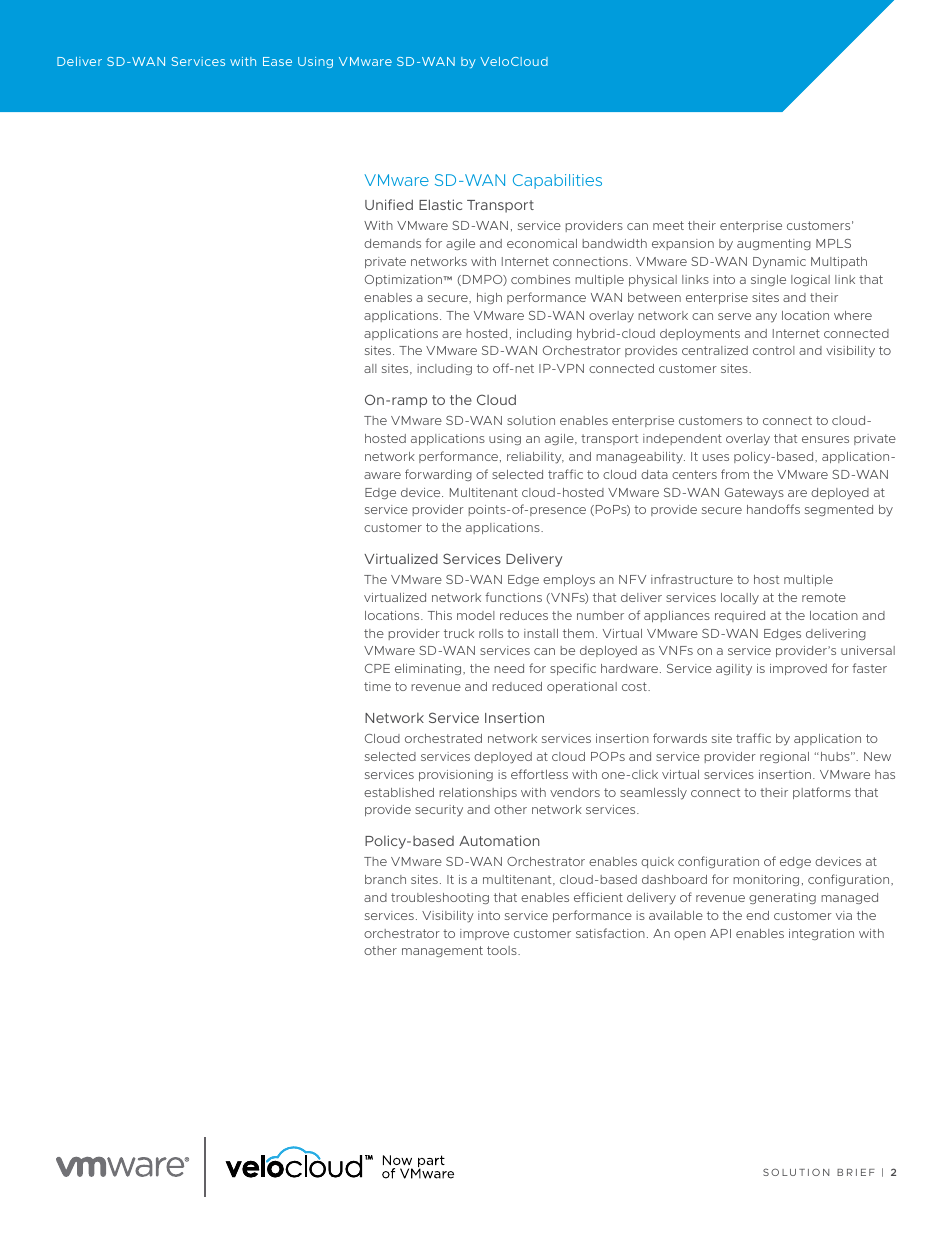 Image resolution: width=952 pixels, height=1233 pixels. I want to click on Ease, so click(277, 61).
